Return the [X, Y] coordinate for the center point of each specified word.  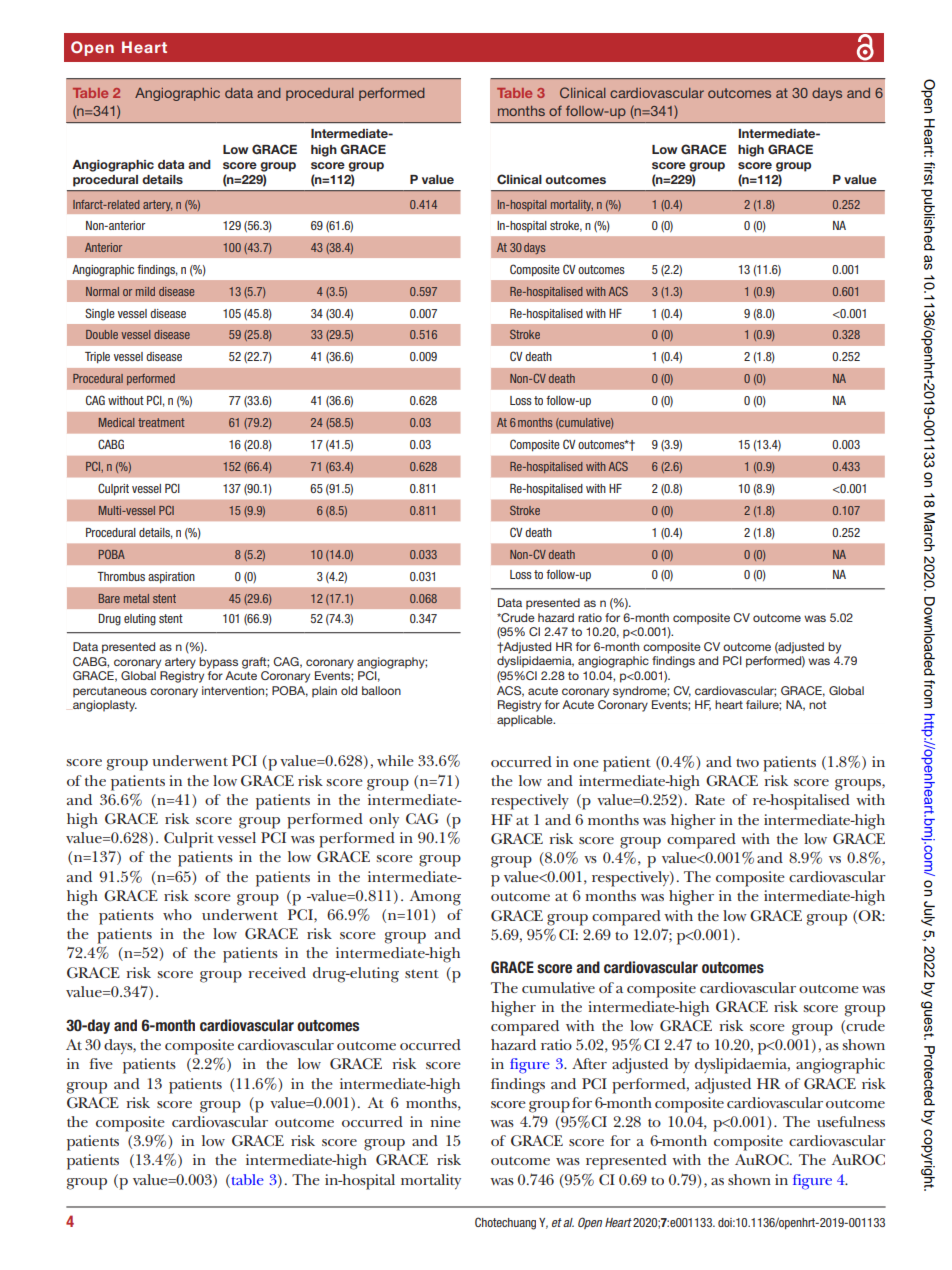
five [101, 1063]
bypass [218, 663]
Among [435, 898]
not [817, 705]
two [747, 762]
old [349, 690]
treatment [161, 422]
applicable [526, 721]
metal [136, 598]
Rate [710, 799]
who [177, 914]
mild [145, 291]
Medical [116, 422]
